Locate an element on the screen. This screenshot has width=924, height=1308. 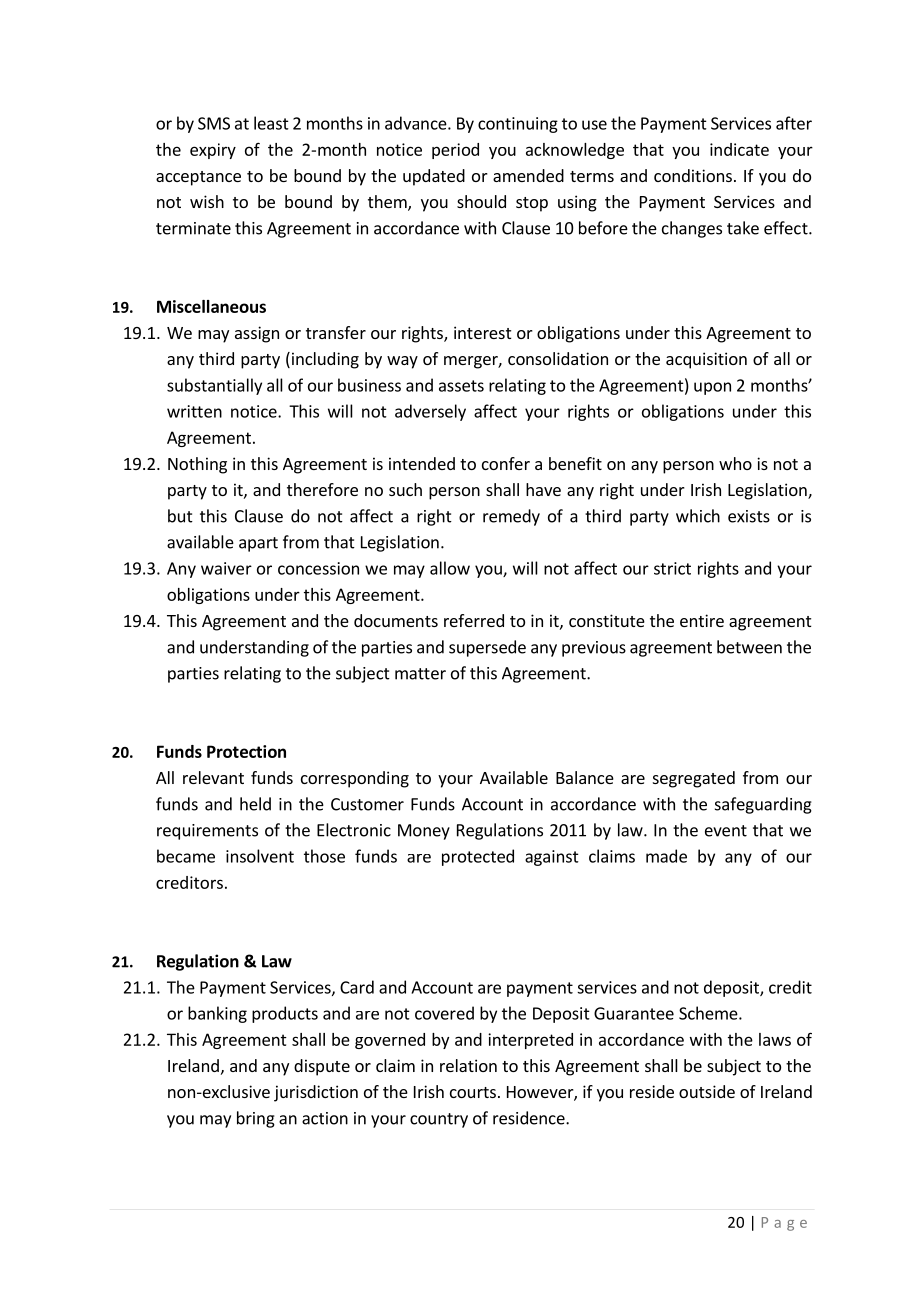
period is located at coordinates (455, 151).
